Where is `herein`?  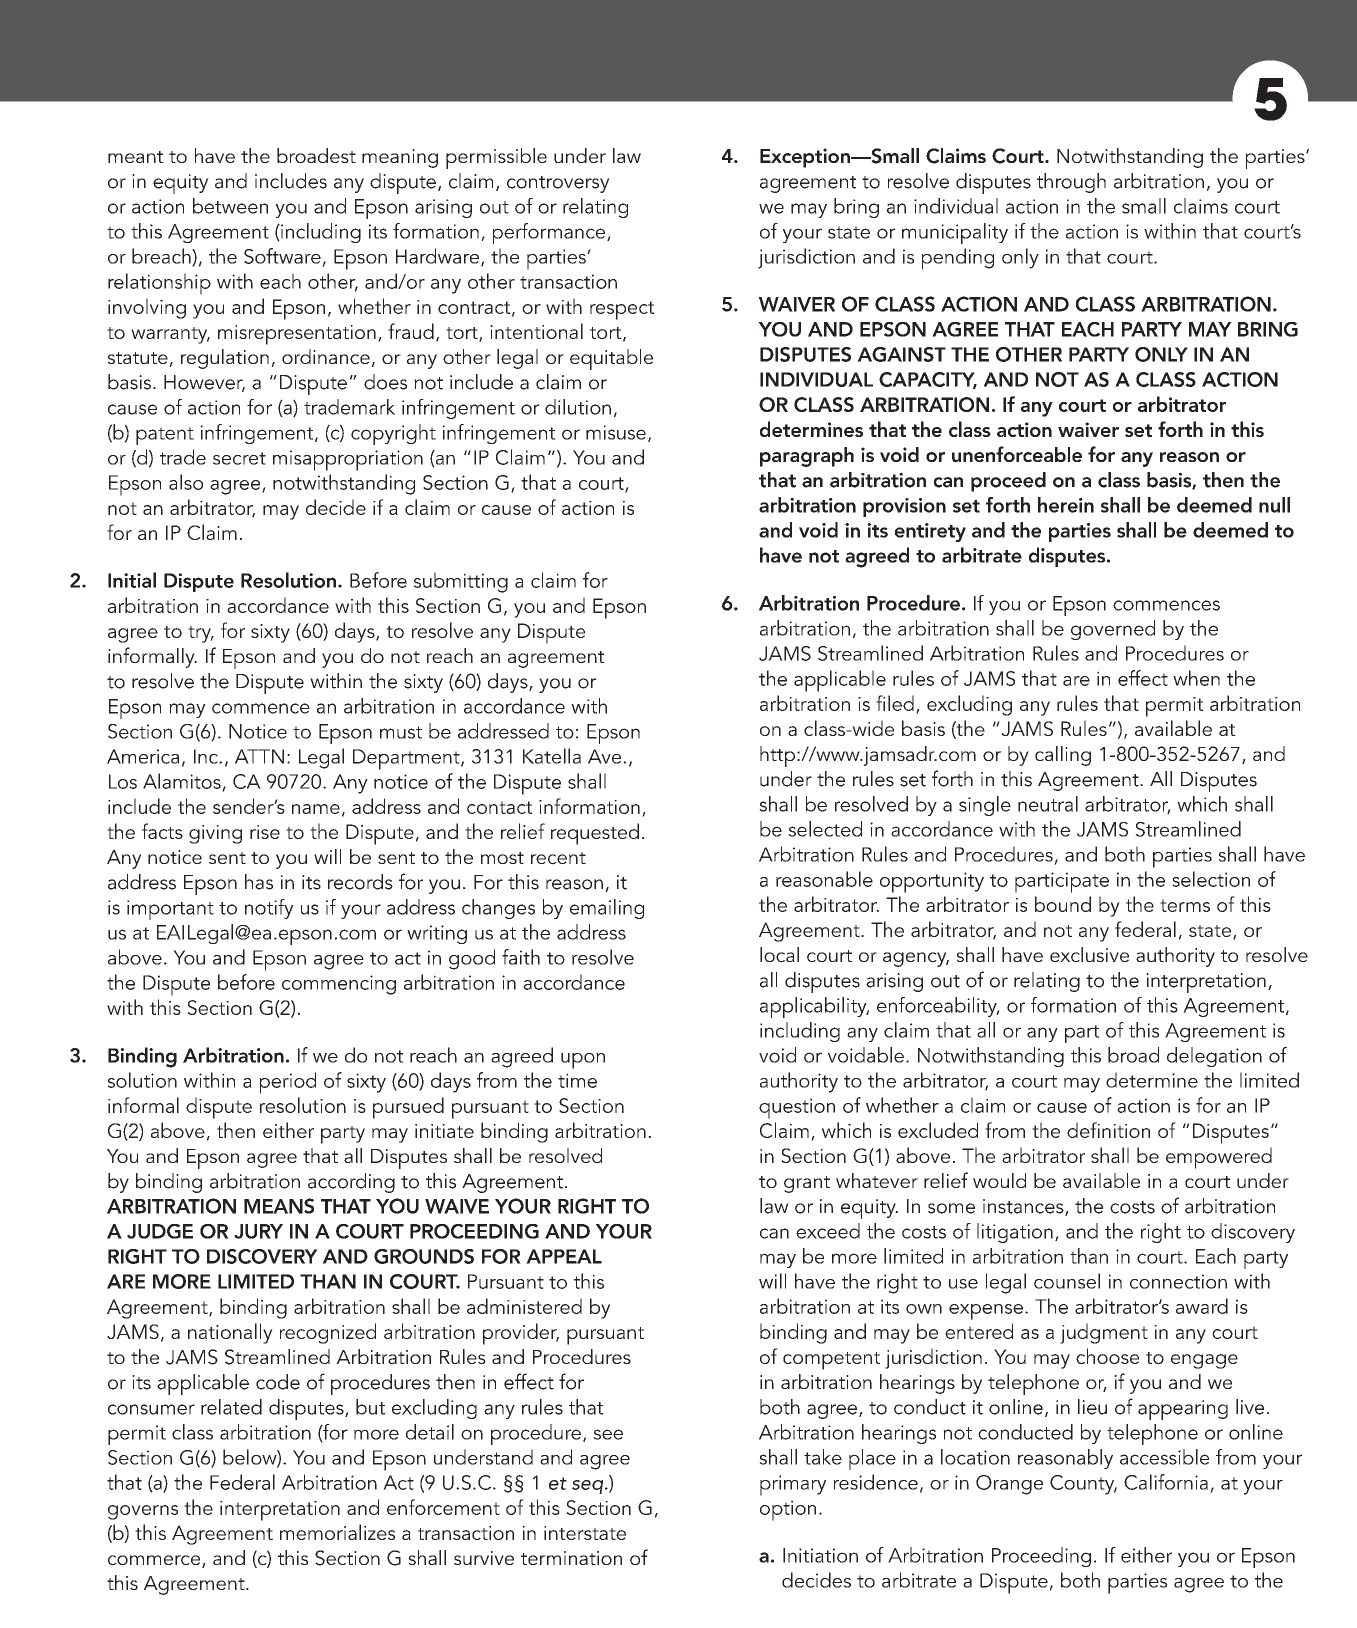
herein is located at coordinates (1066, 505).
